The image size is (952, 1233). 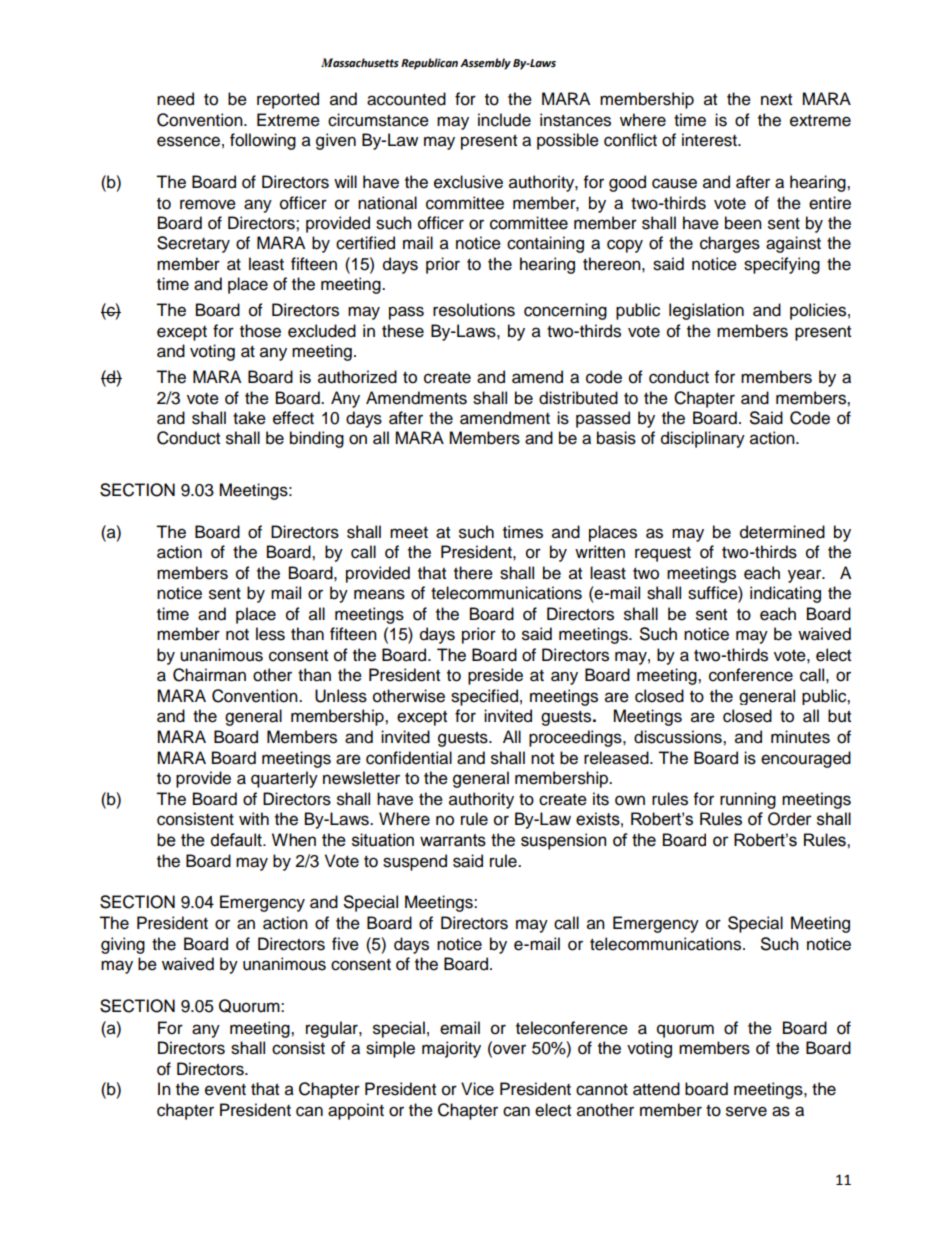 I want to click on indicating, so click(x=785, y=594).
